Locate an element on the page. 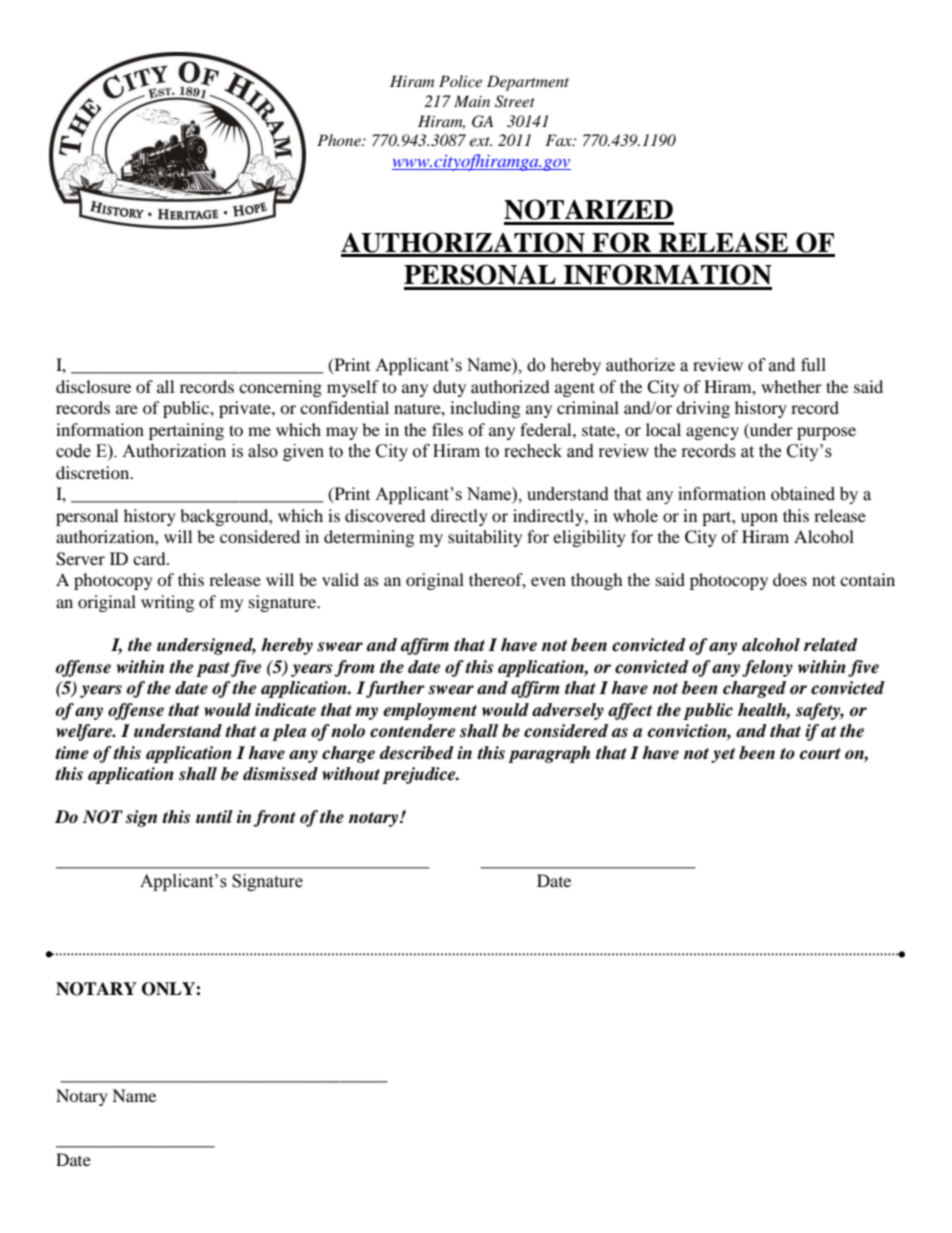 This document has height=1233, width=952. card is located at coordinates (150, 558).
